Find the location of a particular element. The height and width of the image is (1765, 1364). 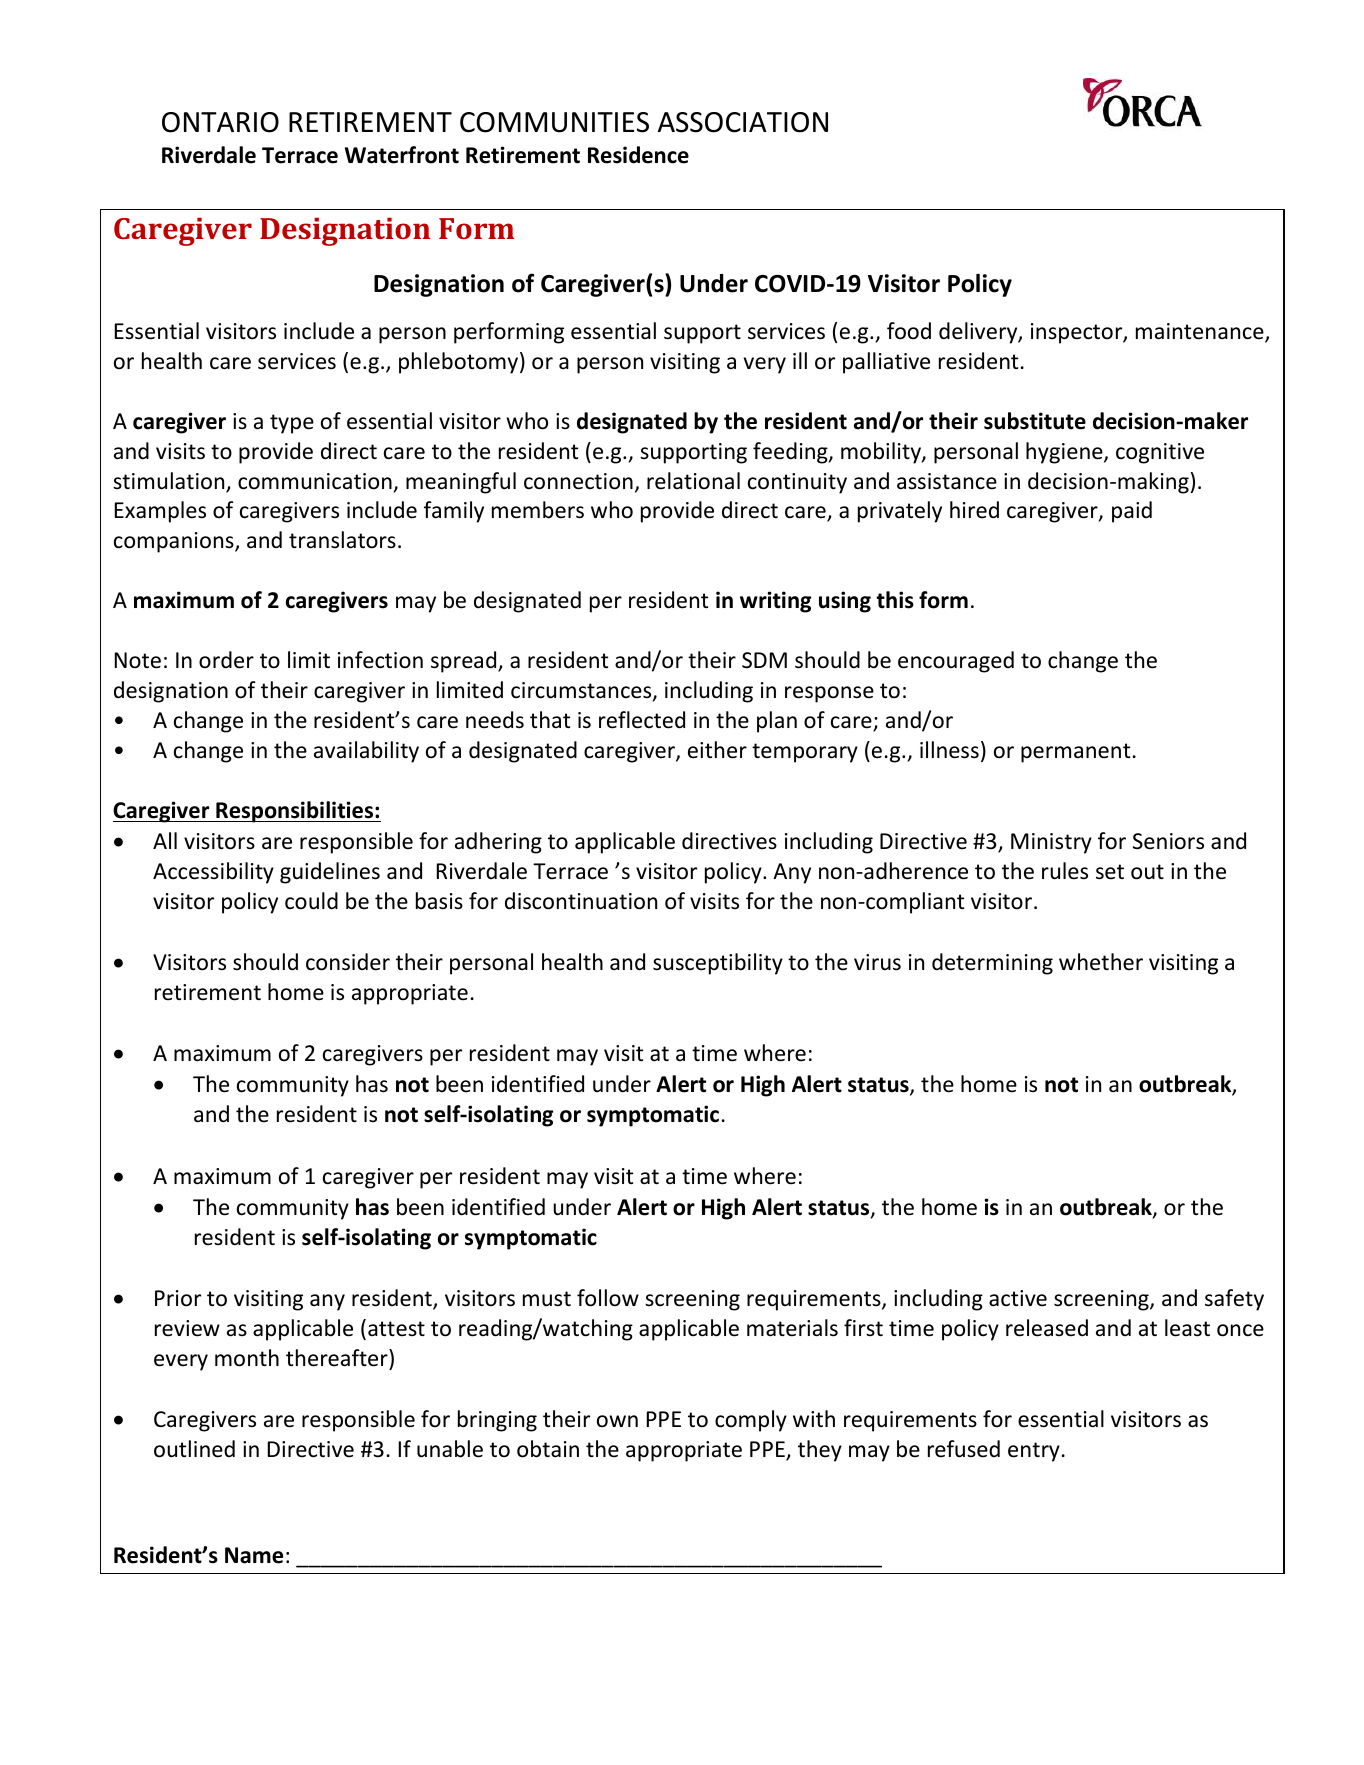

maintenance is located at coordinates (1201, 332).
